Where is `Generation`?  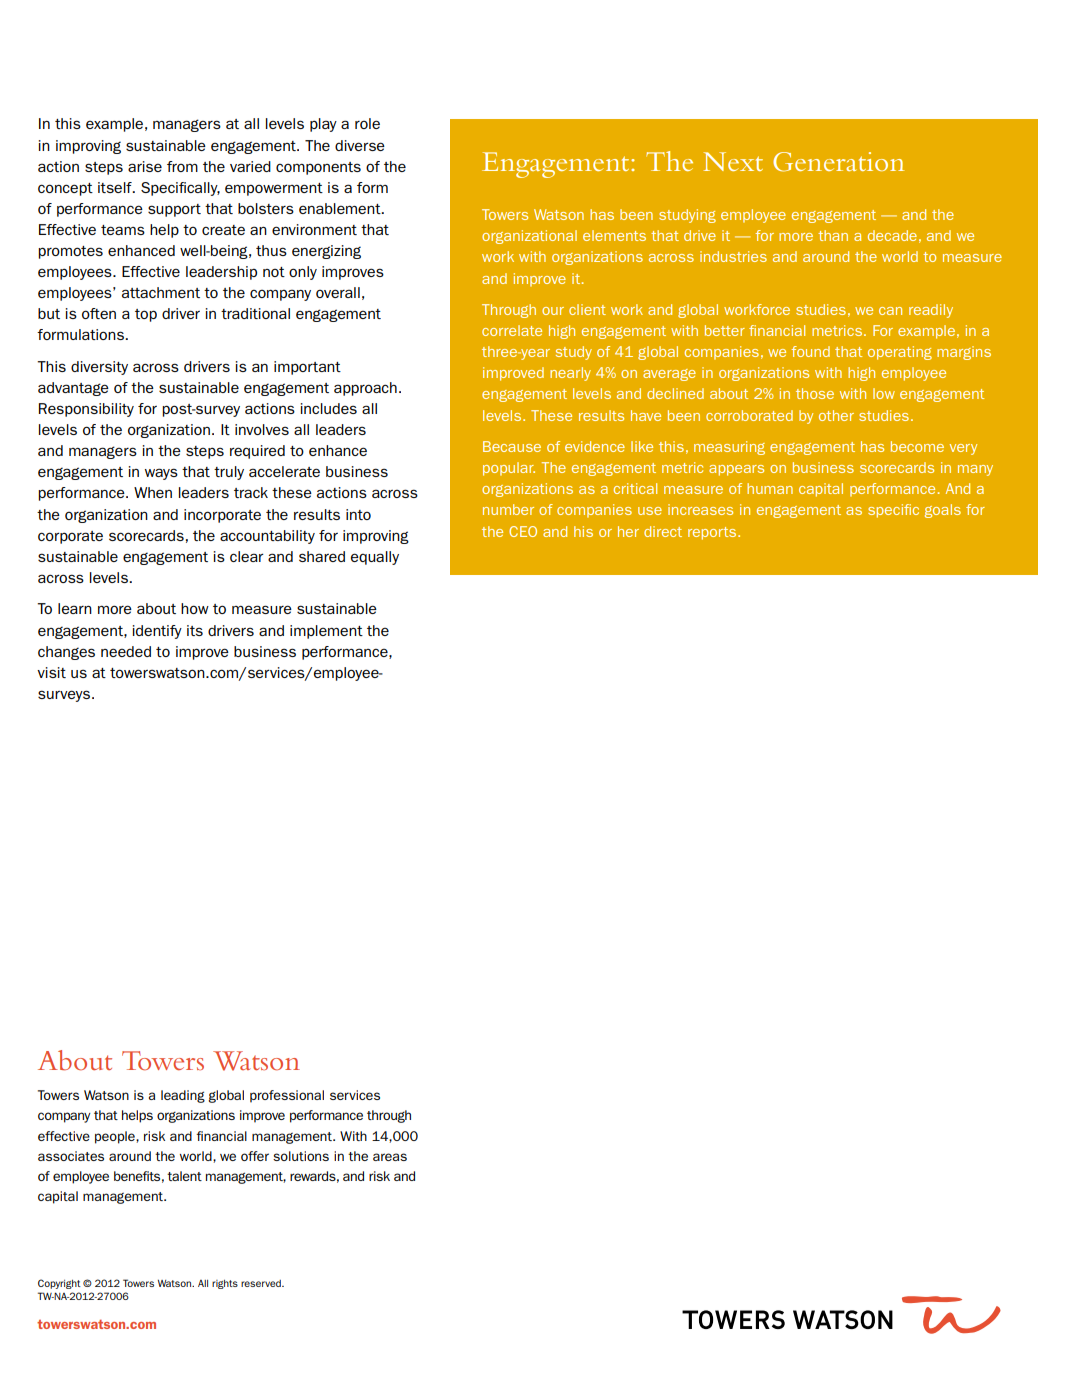 Generation is located at coordinates (838, 162).
